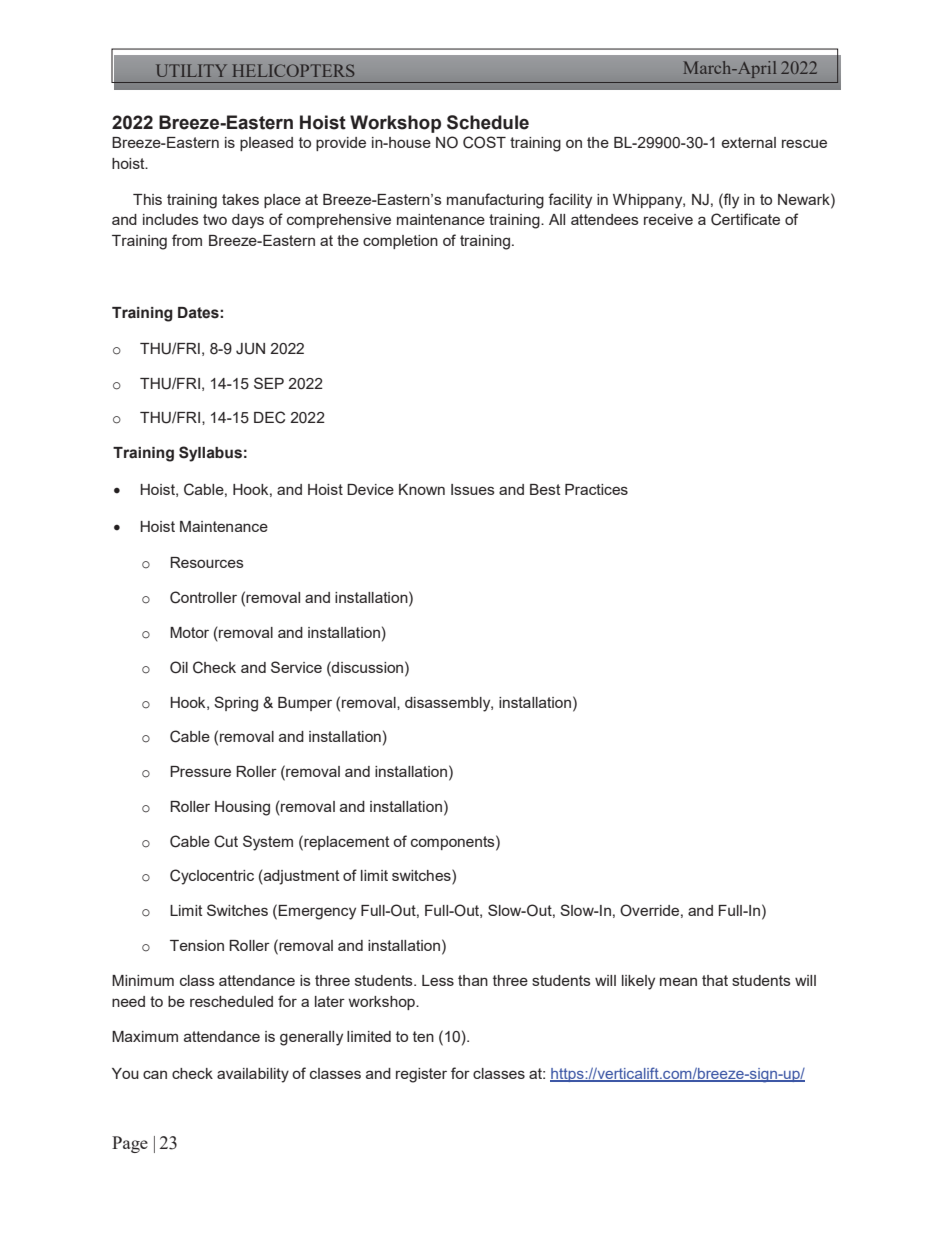 Image resolution: width=952 pixels, height=1233 pixels. I want to click on Practices, so click(596, 489).
